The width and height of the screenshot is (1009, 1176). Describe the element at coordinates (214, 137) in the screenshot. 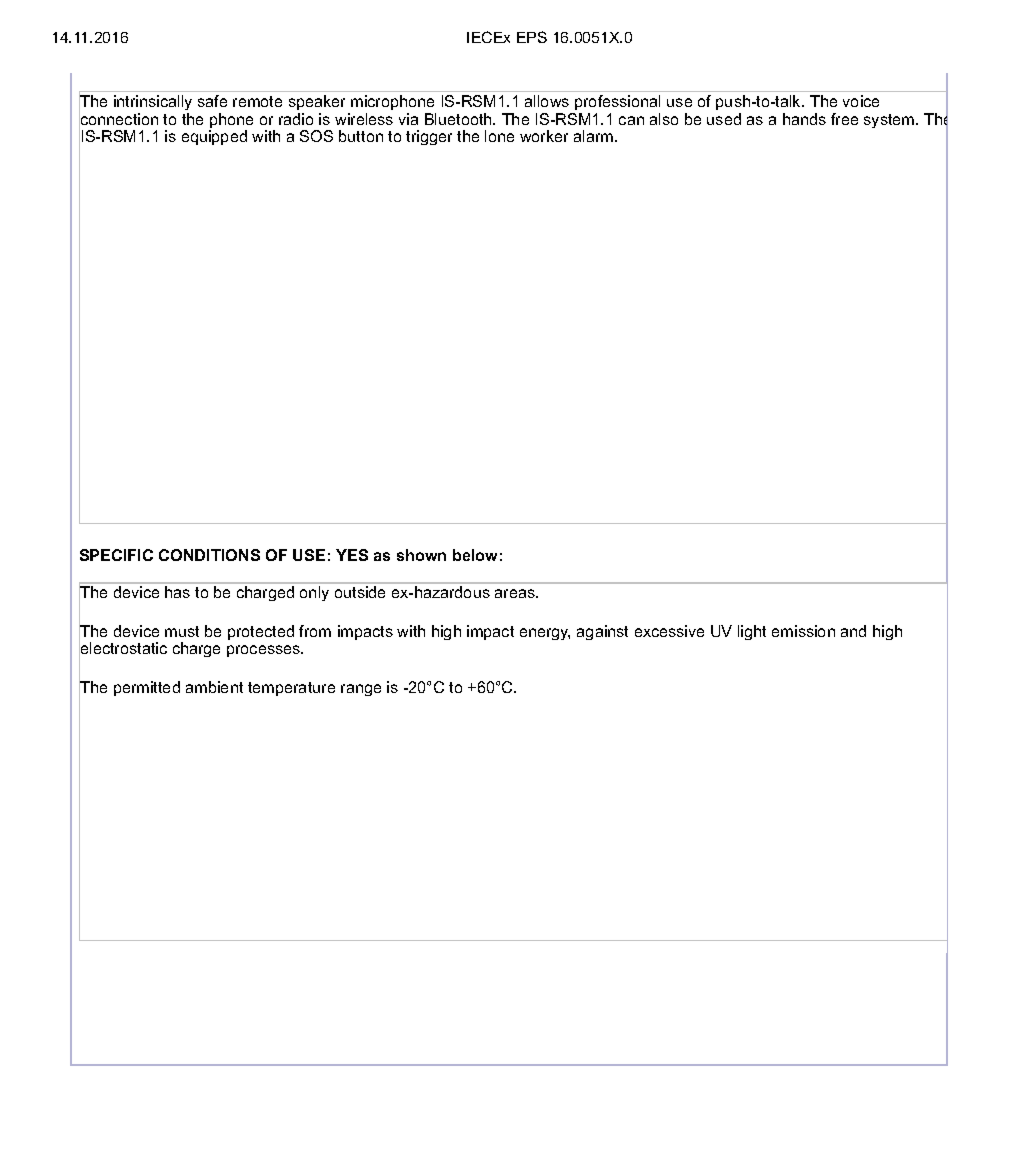

I see `equipped` at that location.
